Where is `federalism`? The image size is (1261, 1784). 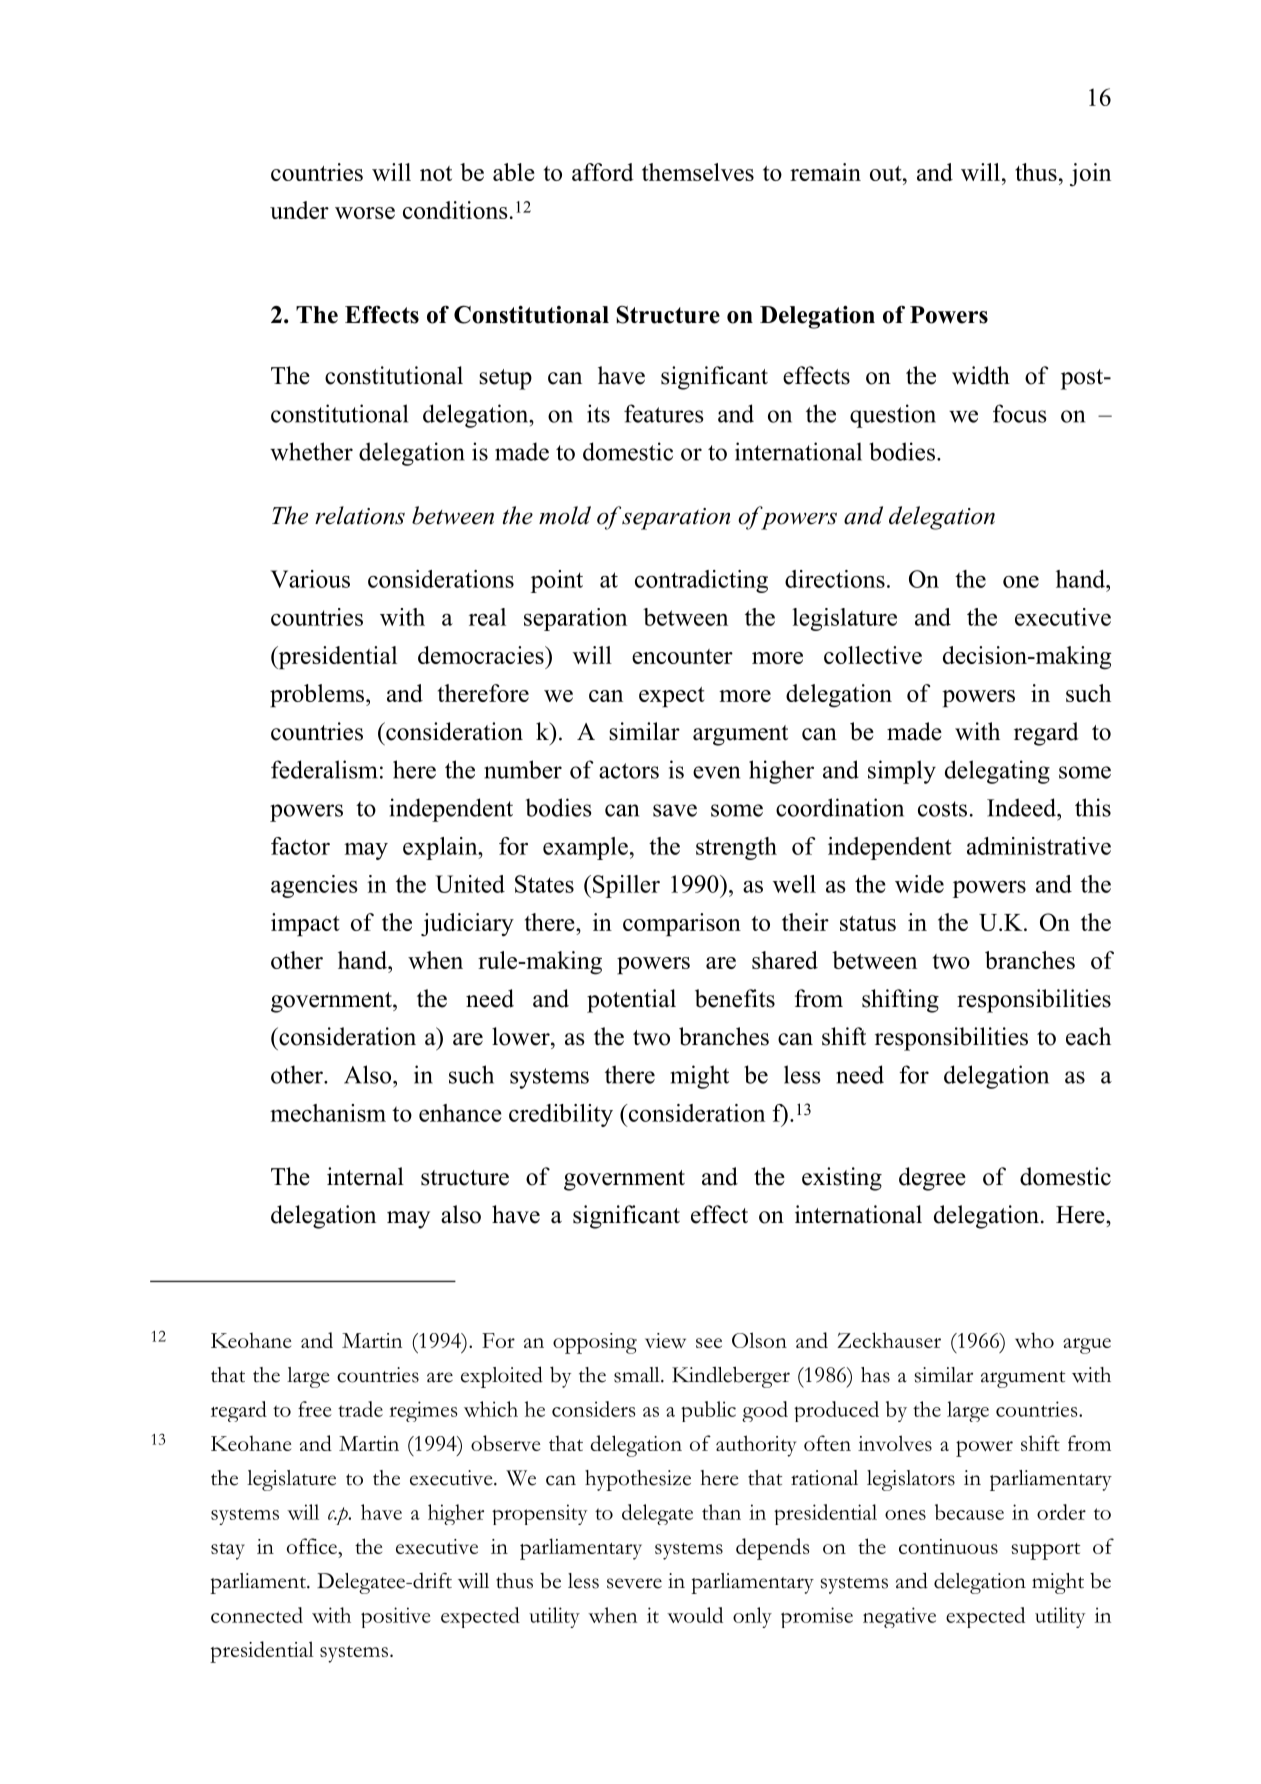
federalism is located at coordinates (324, 769).
